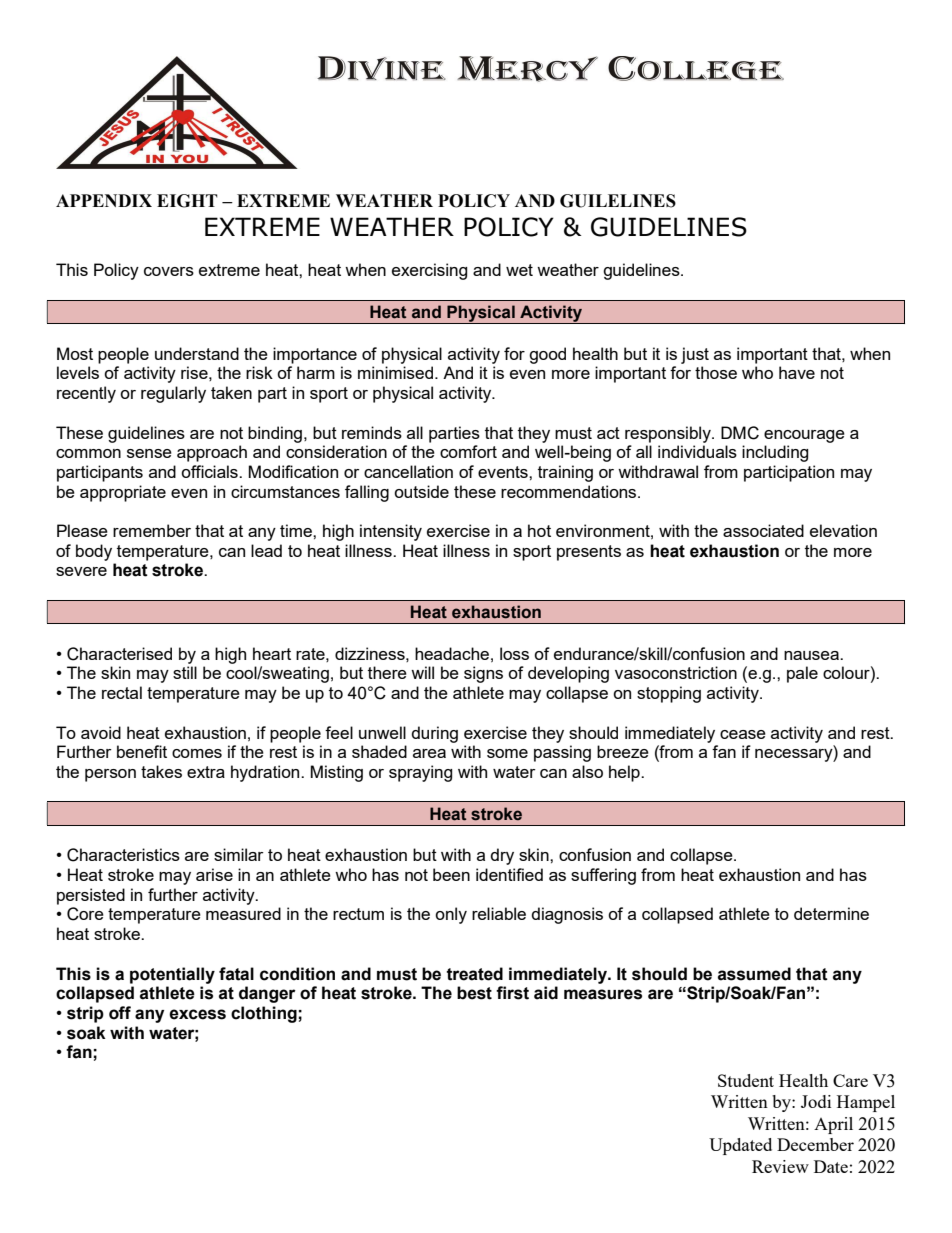  What do you see at coordinates (243, 913) in the screenshot?
I see `measured` at bounding box center [243, 913].
